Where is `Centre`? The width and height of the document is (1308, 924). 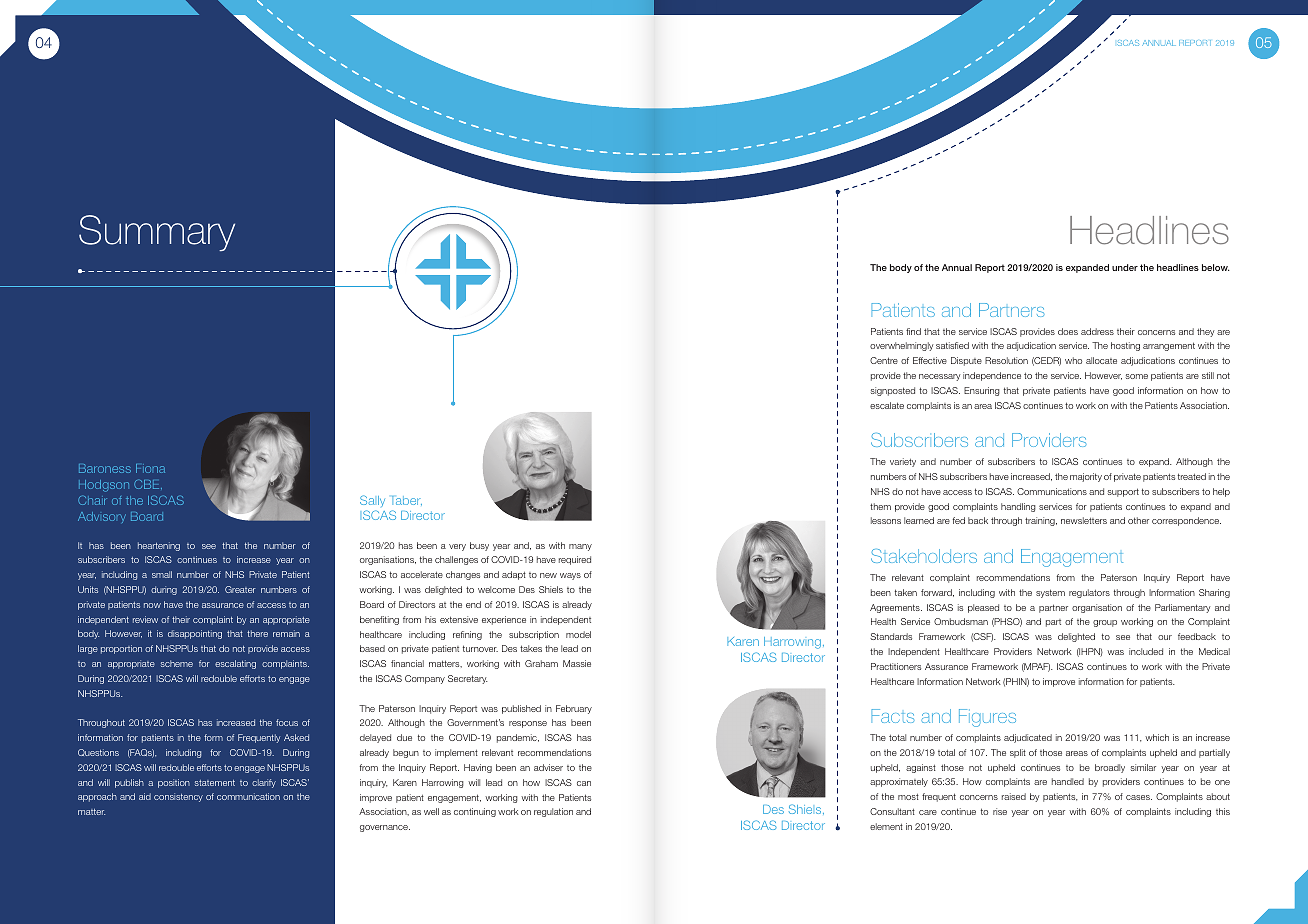 Centre is located at coordinates (884, 360).
